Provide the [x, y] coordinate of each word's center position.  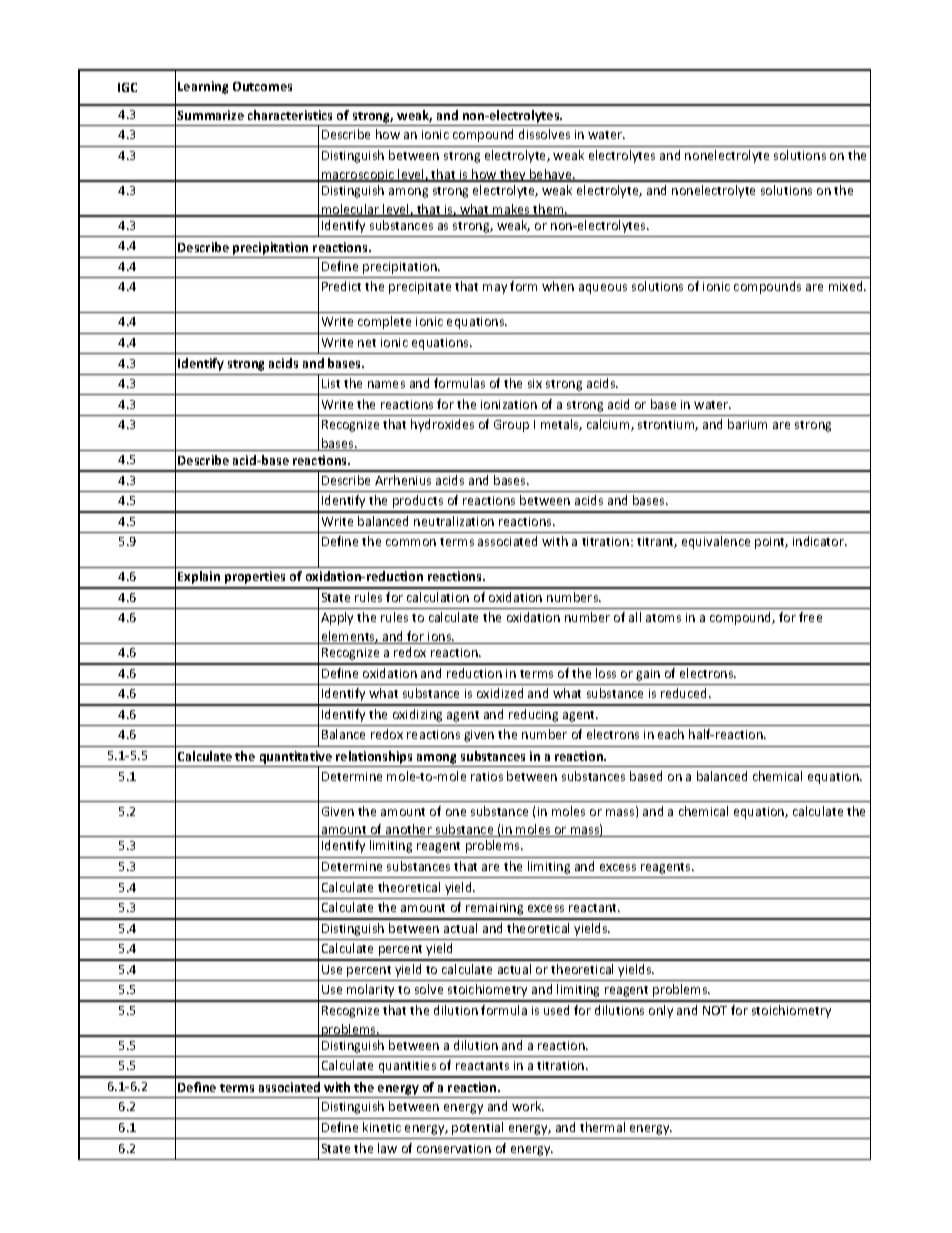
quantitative [295, 759]
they [513, 175]
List [331, 383]
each [671, 734]
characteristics [290, 115]
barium [747, 424]
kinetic [382, 1127]
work [528, 1106]
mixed [847, 286]
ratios [487, 776]
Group [511, 426]
